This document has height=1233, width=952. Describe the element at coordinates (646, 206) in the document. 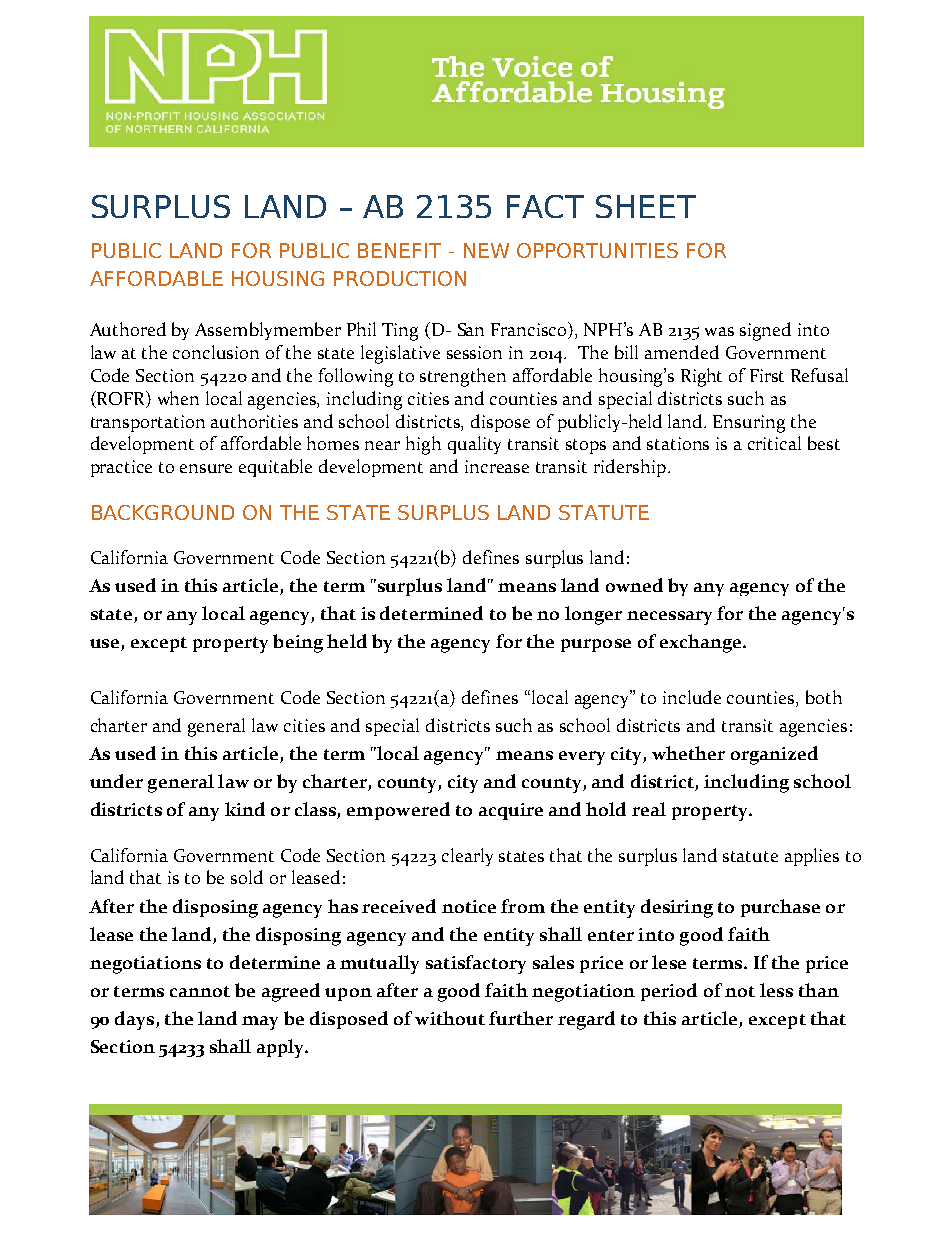

I see `SHEET` at that location.
